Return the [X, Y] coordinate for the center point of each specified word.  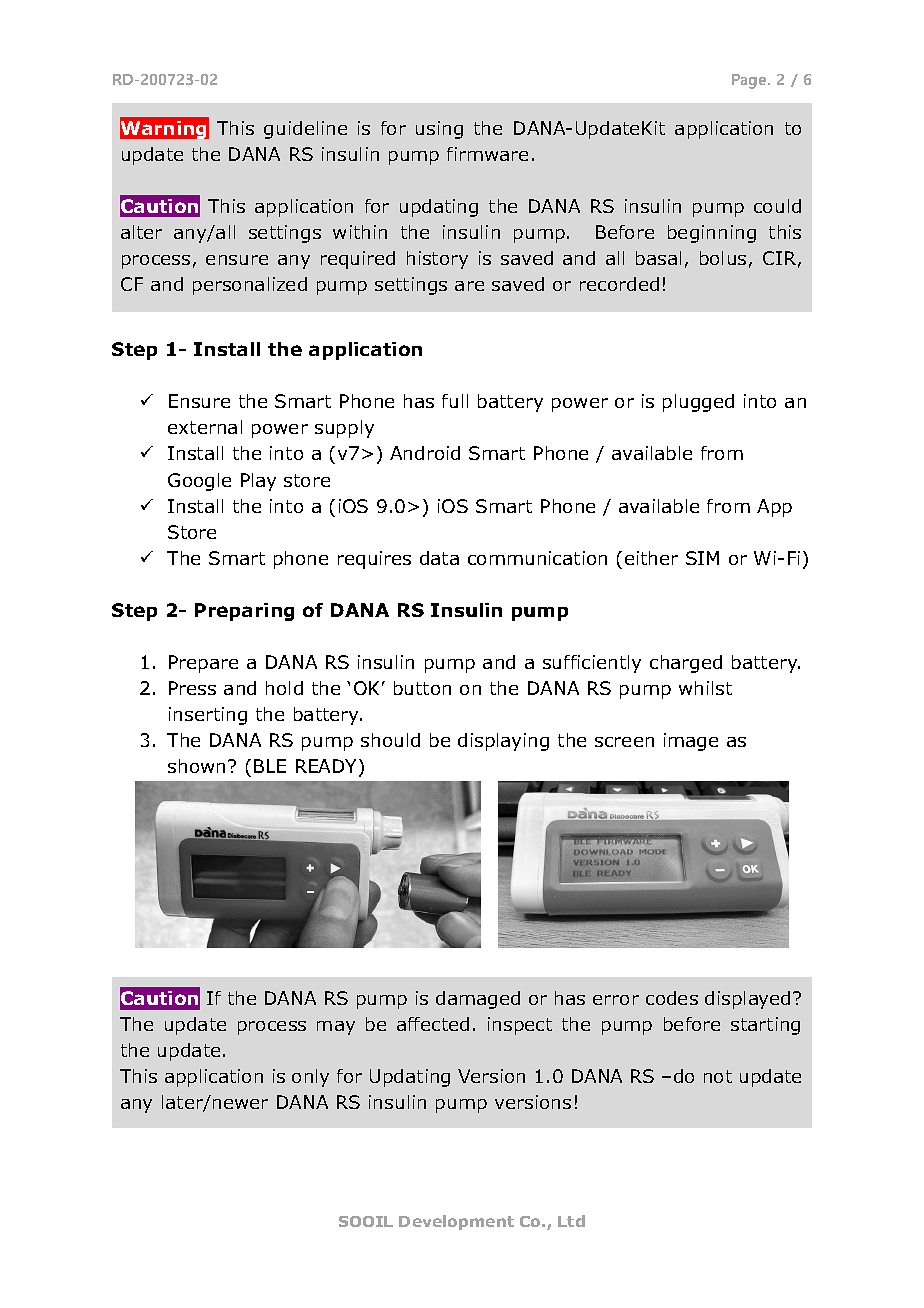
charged [686, 664]
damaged [478, 1000]
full [455, 401]
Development [456, 1222]
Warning [164, 128]
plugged [698, 403]
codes [672, 998]
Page [750, 81]
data [439, 558]
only [310, 1078]
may [336, 1028]
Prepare [203, 664]
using [439, 130]
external [205, 427]
